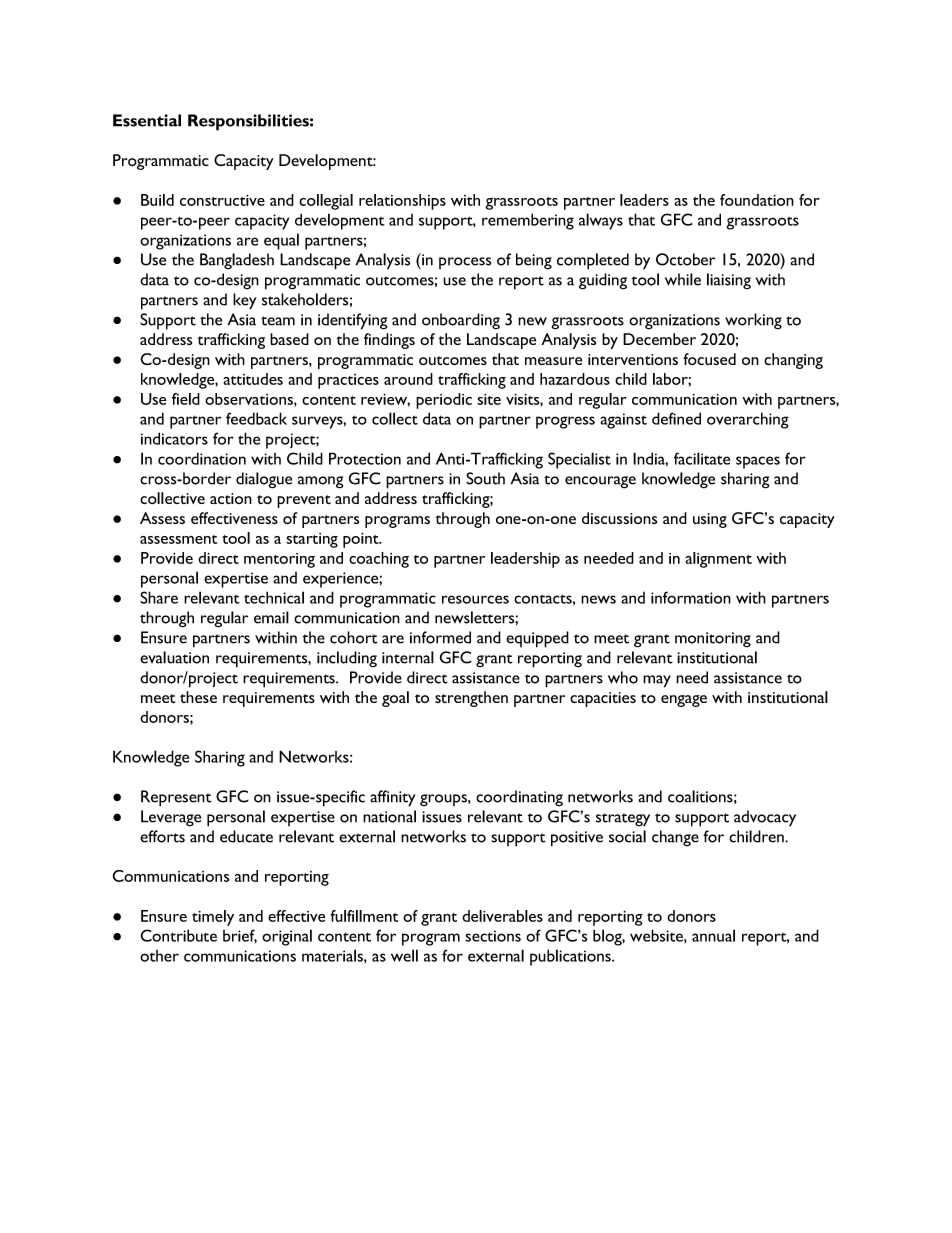 The height and width of the screenshot is (1233, 952). Describe the element at coordinates (713, 640) in the screenshot. I see `monitoring` at that location.
